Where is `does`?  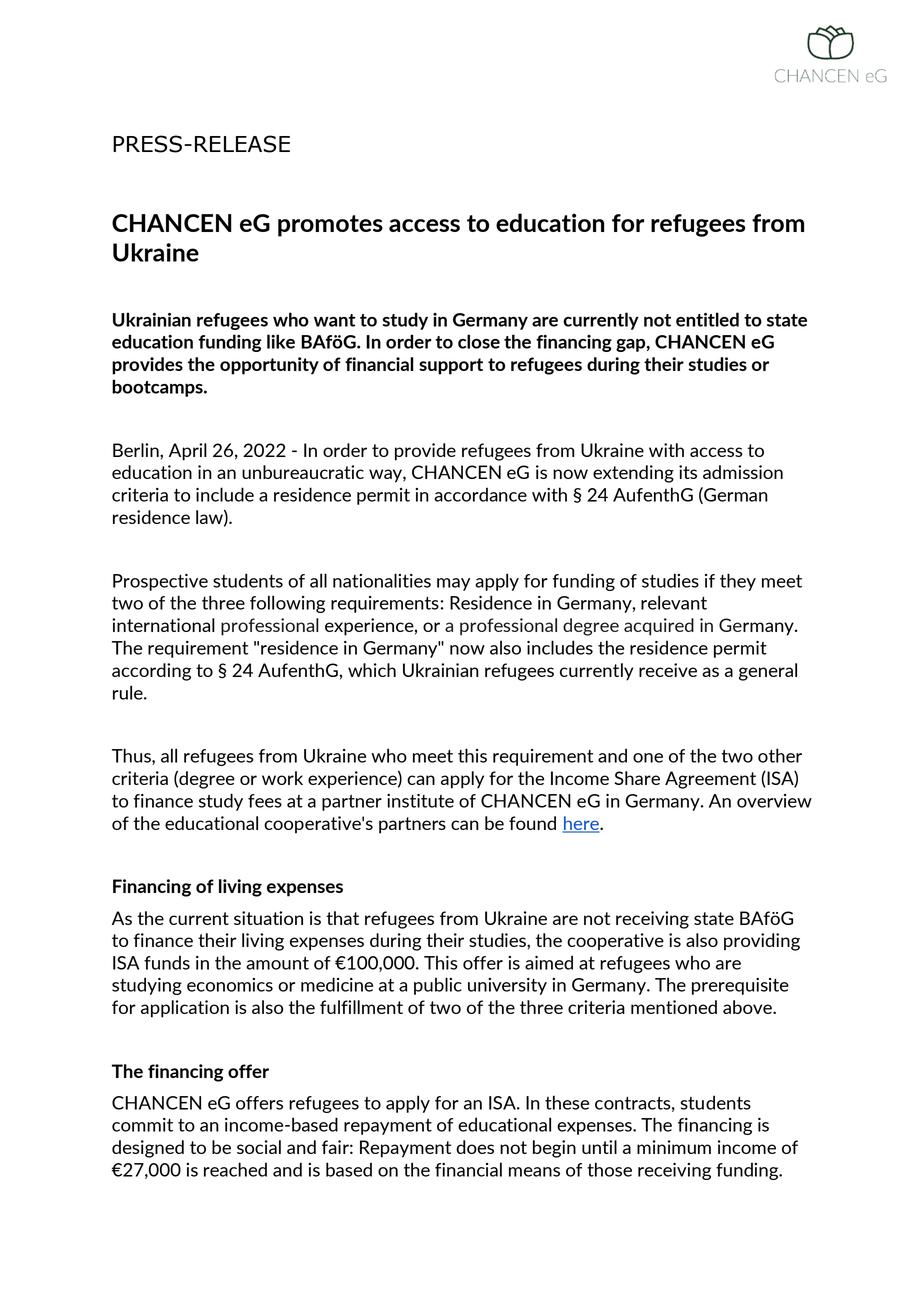 does is located at coordinates (475, 1147).
